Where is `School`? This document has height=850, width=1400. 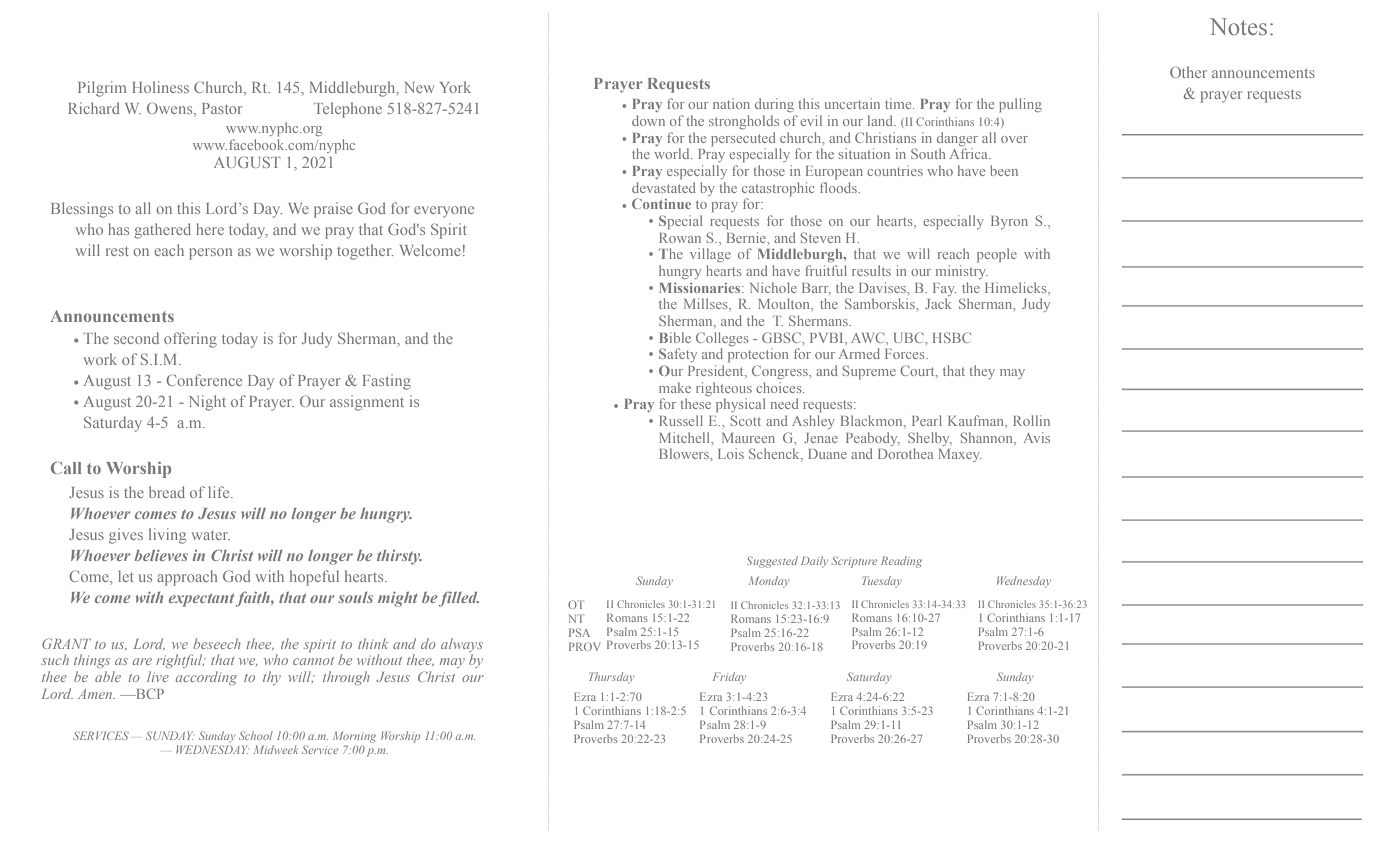 School is located at coordinates (256, 735).
